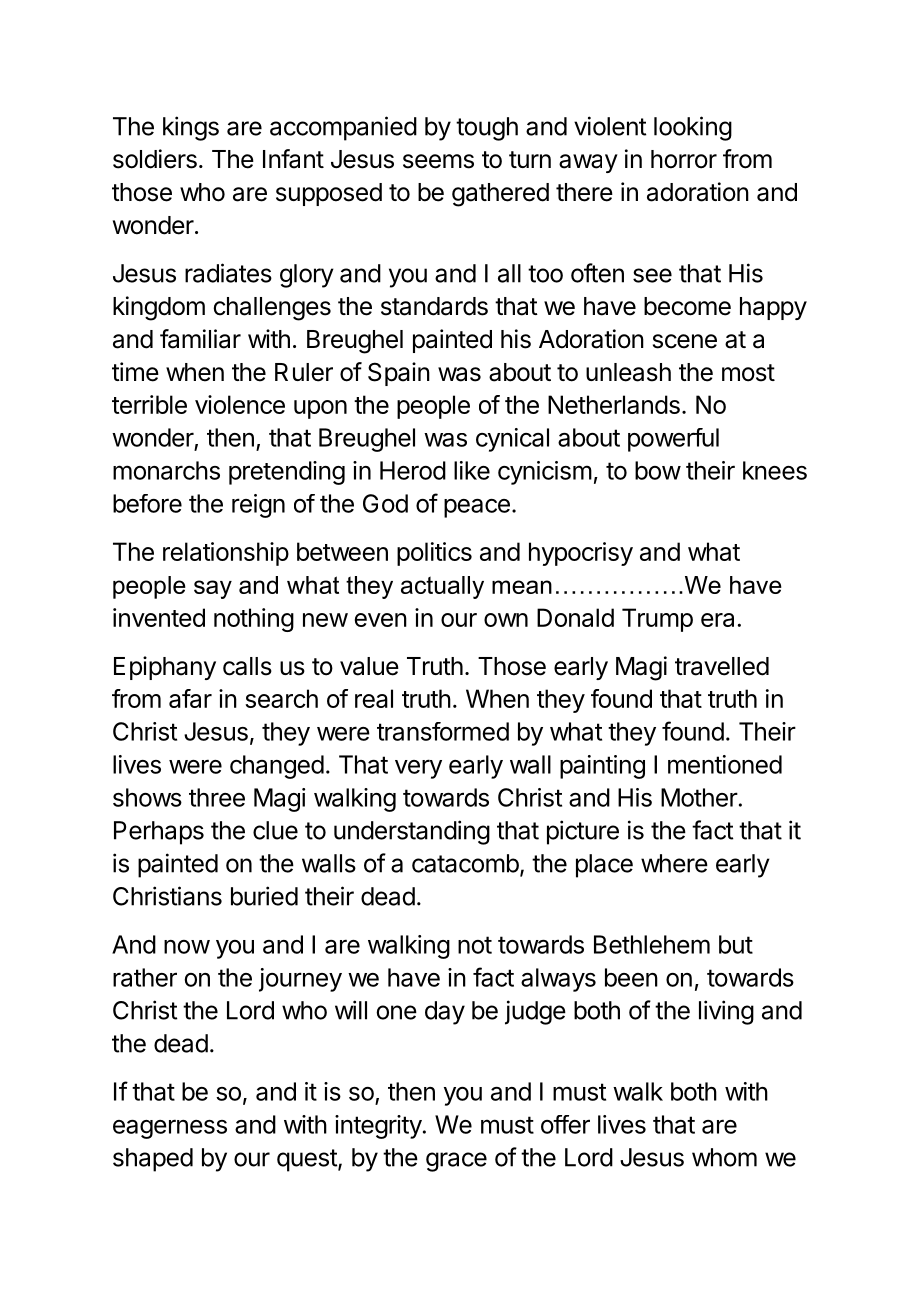 The height and width of the document is (1308, 924). I want to click on own, so click(506, 620).
